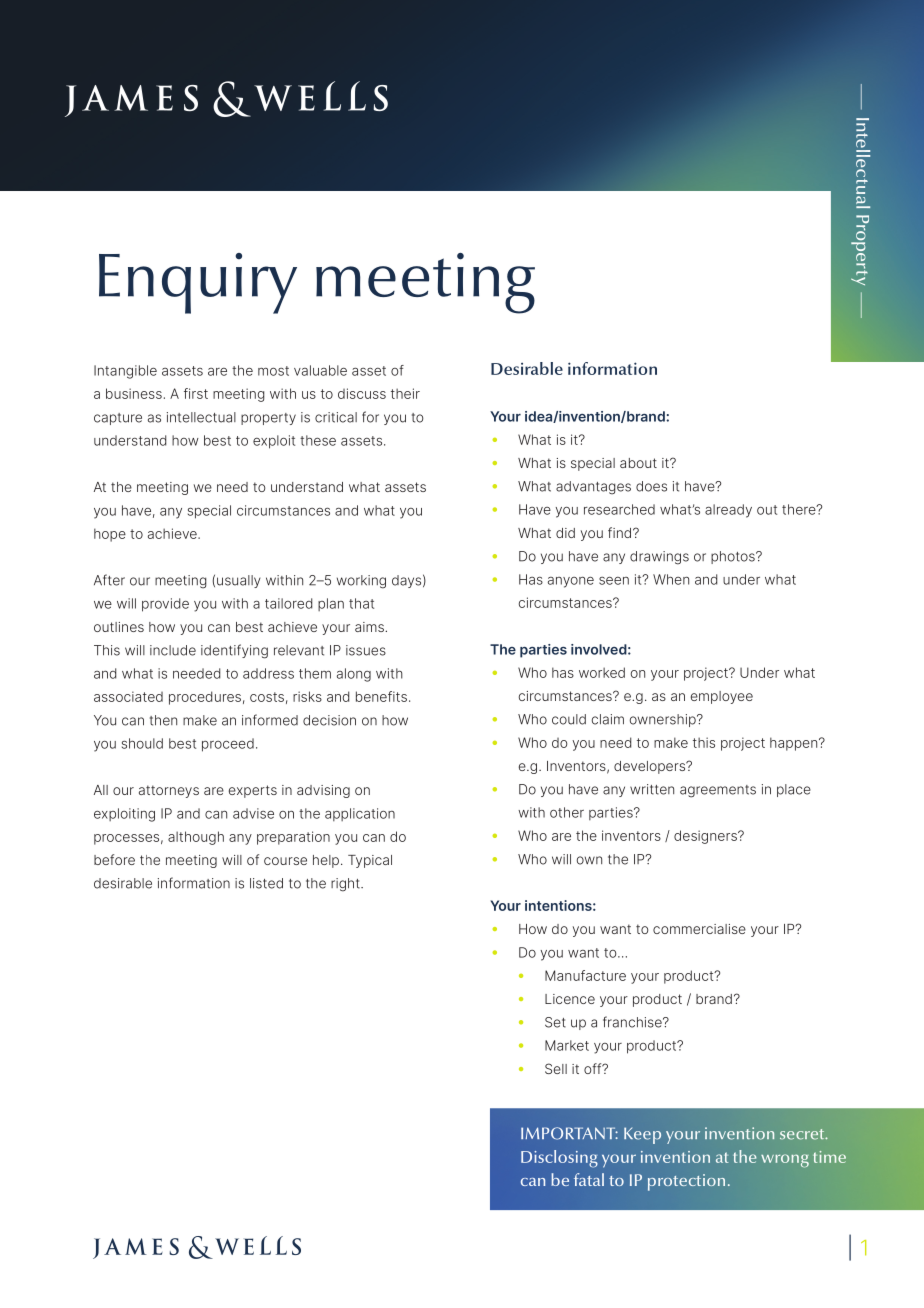 The image size is (924, 1308). Describe the element at coordinates (785, 1161) in the image. I see `wrong` at that location.
